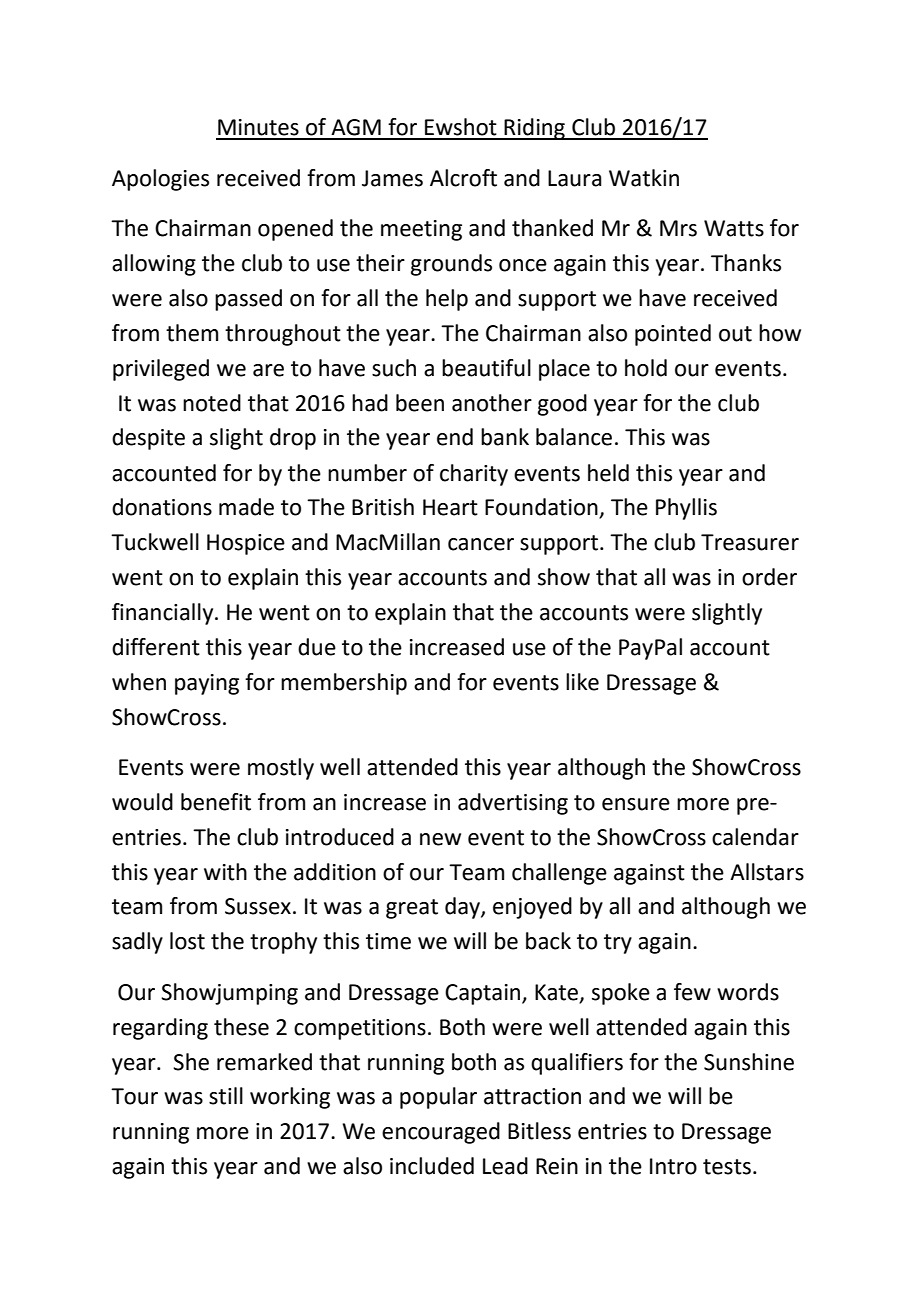 The image size is (924, 1307). What do you see at coordinates (160, 180) in the image?
I see `Apologies` at bounding box center [160, 180].
